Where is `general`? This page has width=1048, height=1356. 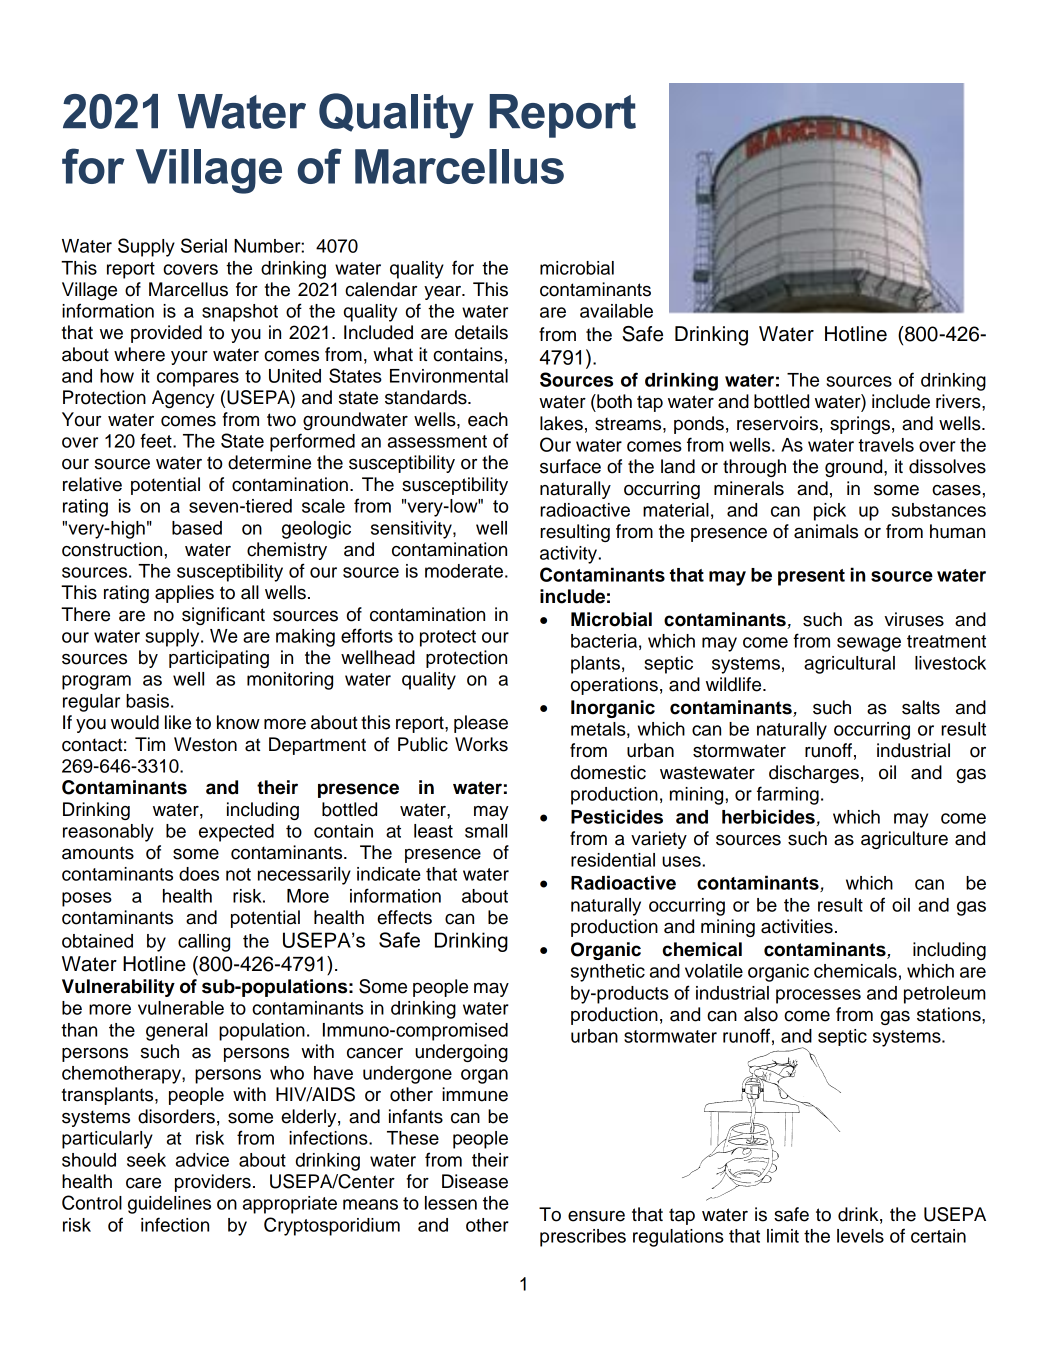 general is located at coordinates (176, 1032).
